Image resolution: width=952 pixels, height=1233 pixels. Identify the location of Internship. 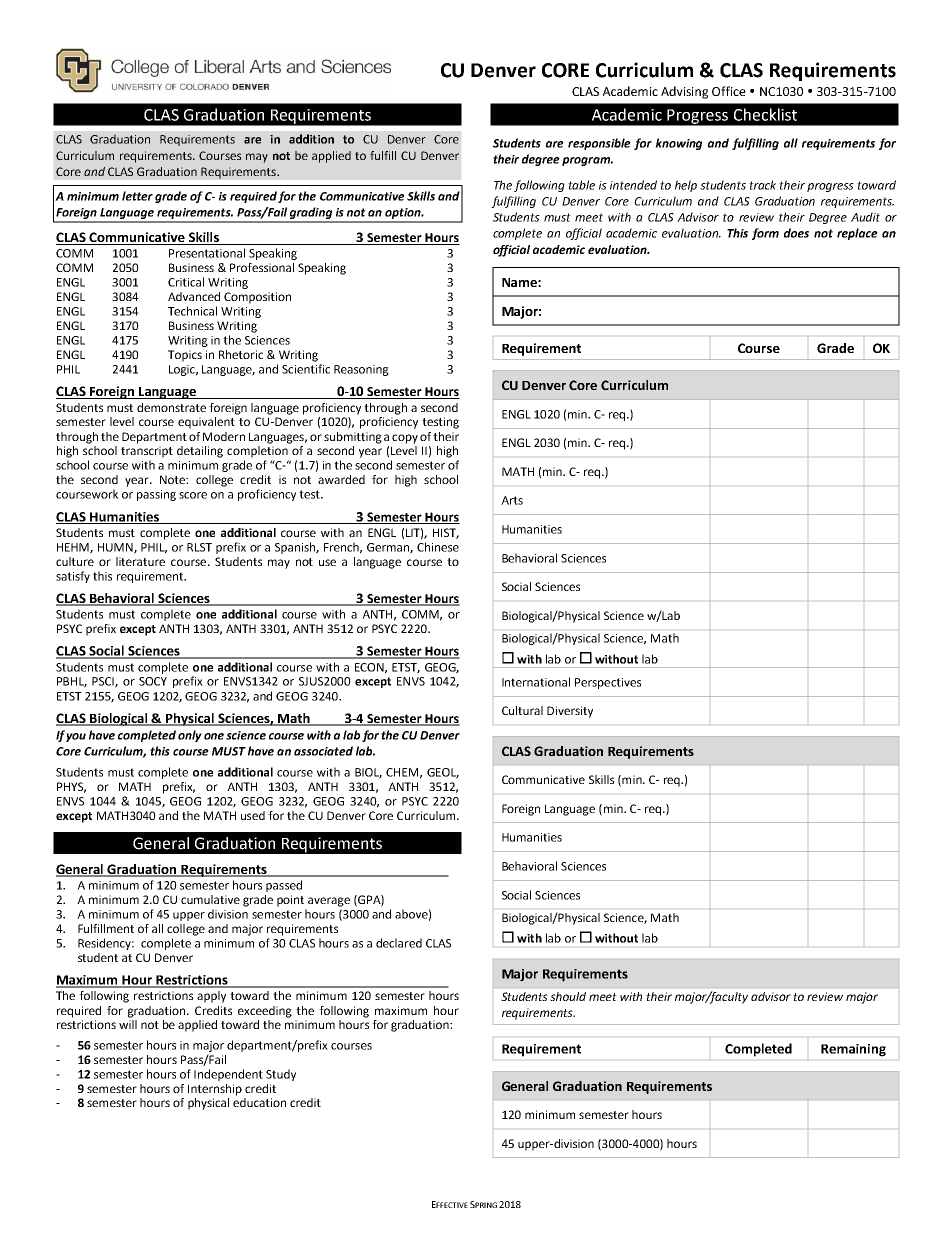
(215, 1090).
